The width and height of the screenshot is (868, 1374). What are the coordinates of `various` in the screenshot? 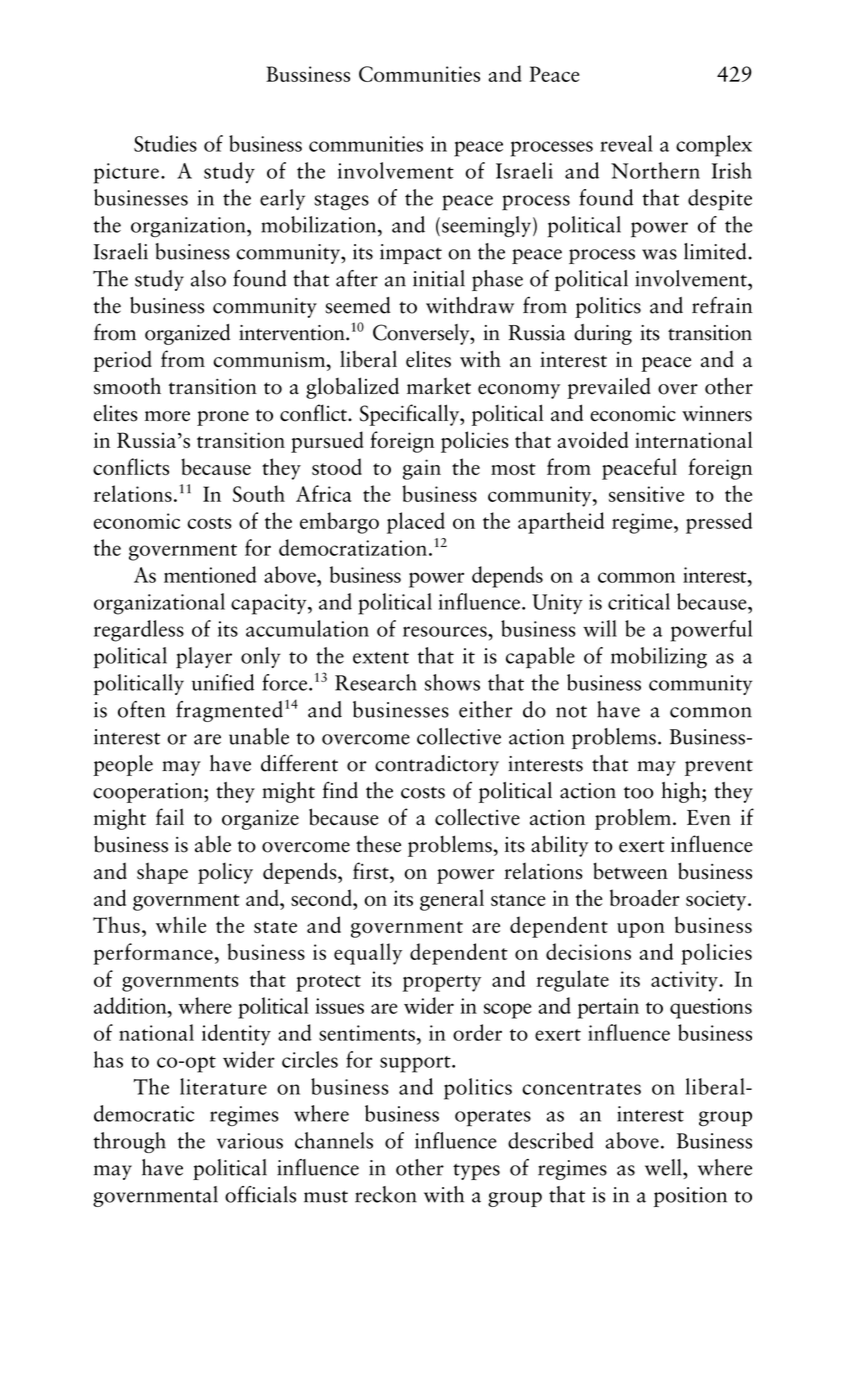 It's located at (250, 1141).
